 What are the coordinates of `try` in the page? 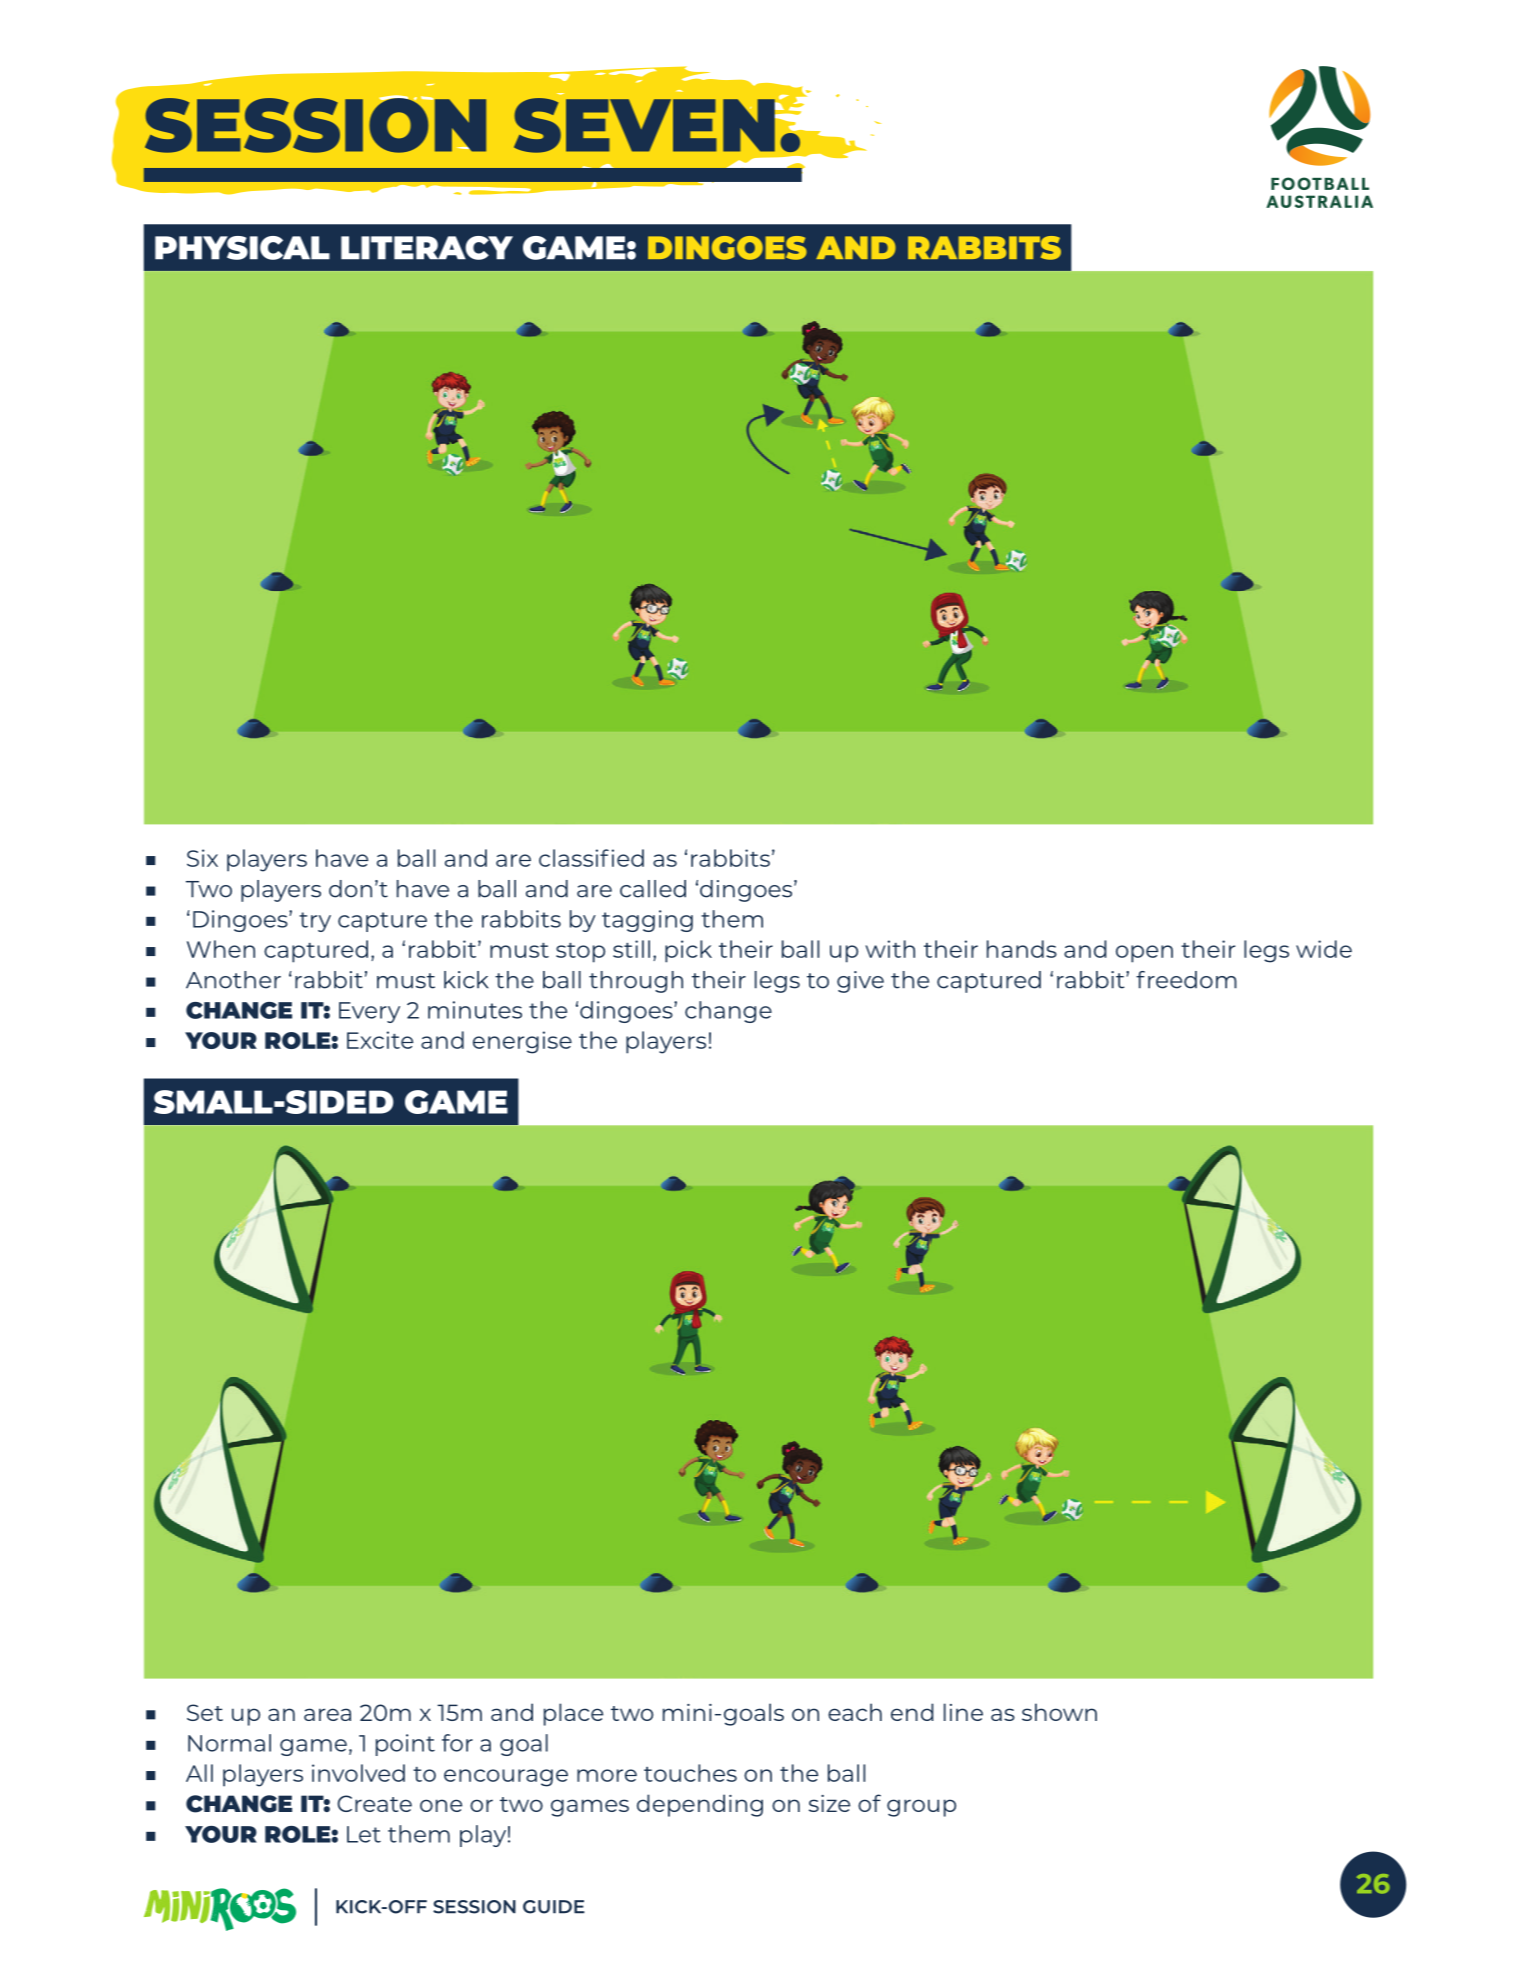 It's located at (315, 922).
